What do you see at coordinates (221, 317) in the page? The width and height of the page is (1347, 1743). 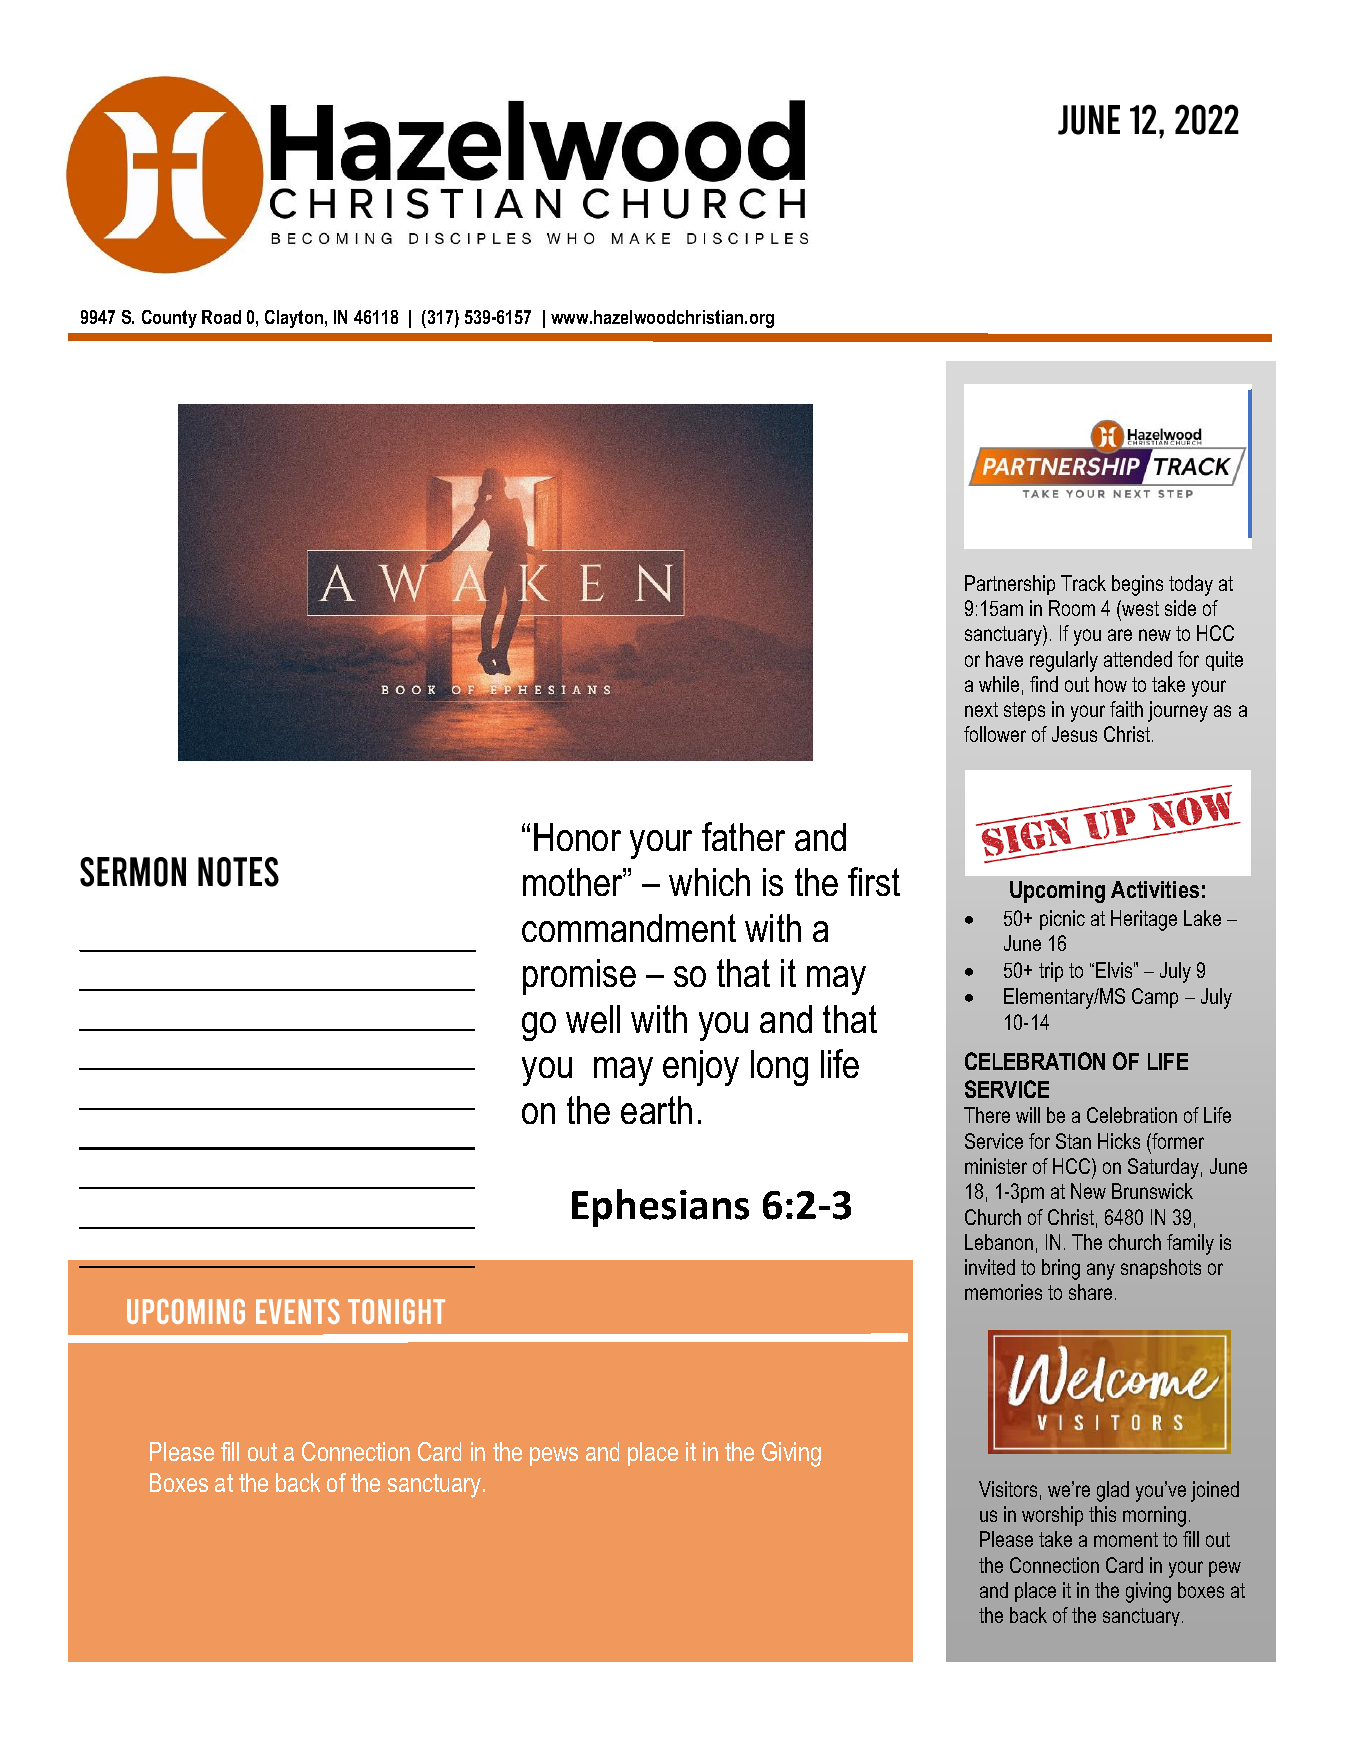 I see `Road` at bounding box center [221, 317].
